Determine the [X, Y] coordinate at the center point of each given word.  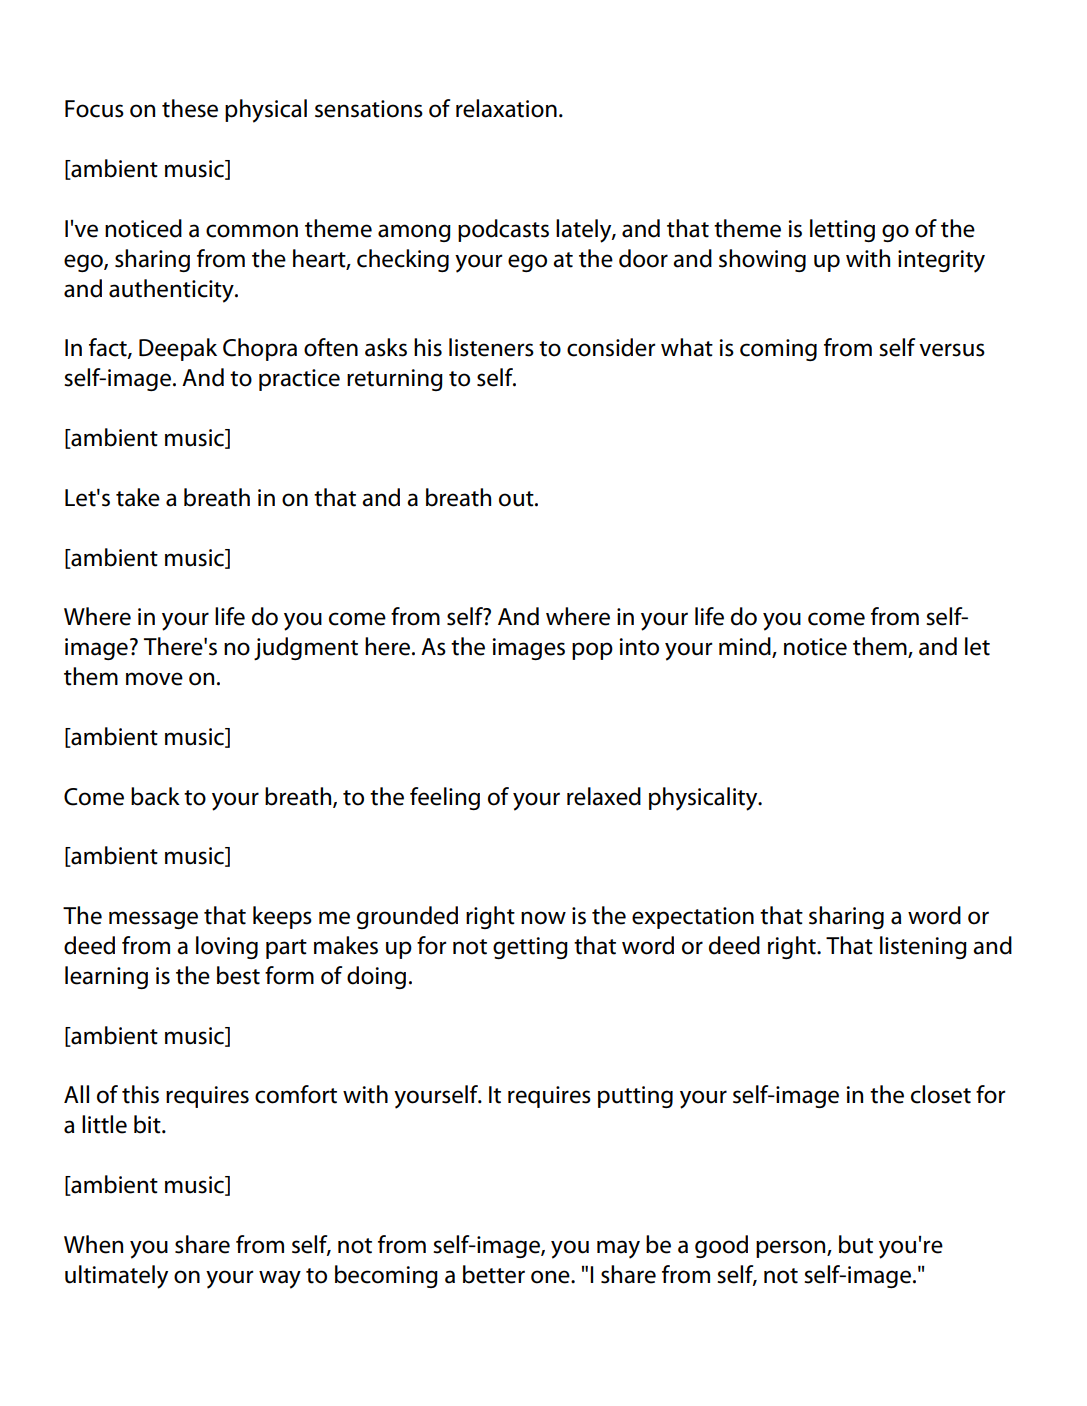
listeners [491, 347]
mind [746, 647]
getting [530, 948]
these [190, 108]
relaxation [506, 108]
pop [592, 651]
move [154, 679]
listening [923, 947]
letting [842, 230]
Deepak [178, 349]
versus [952, 350]
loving [227, 947]
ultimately [116, 1277]
